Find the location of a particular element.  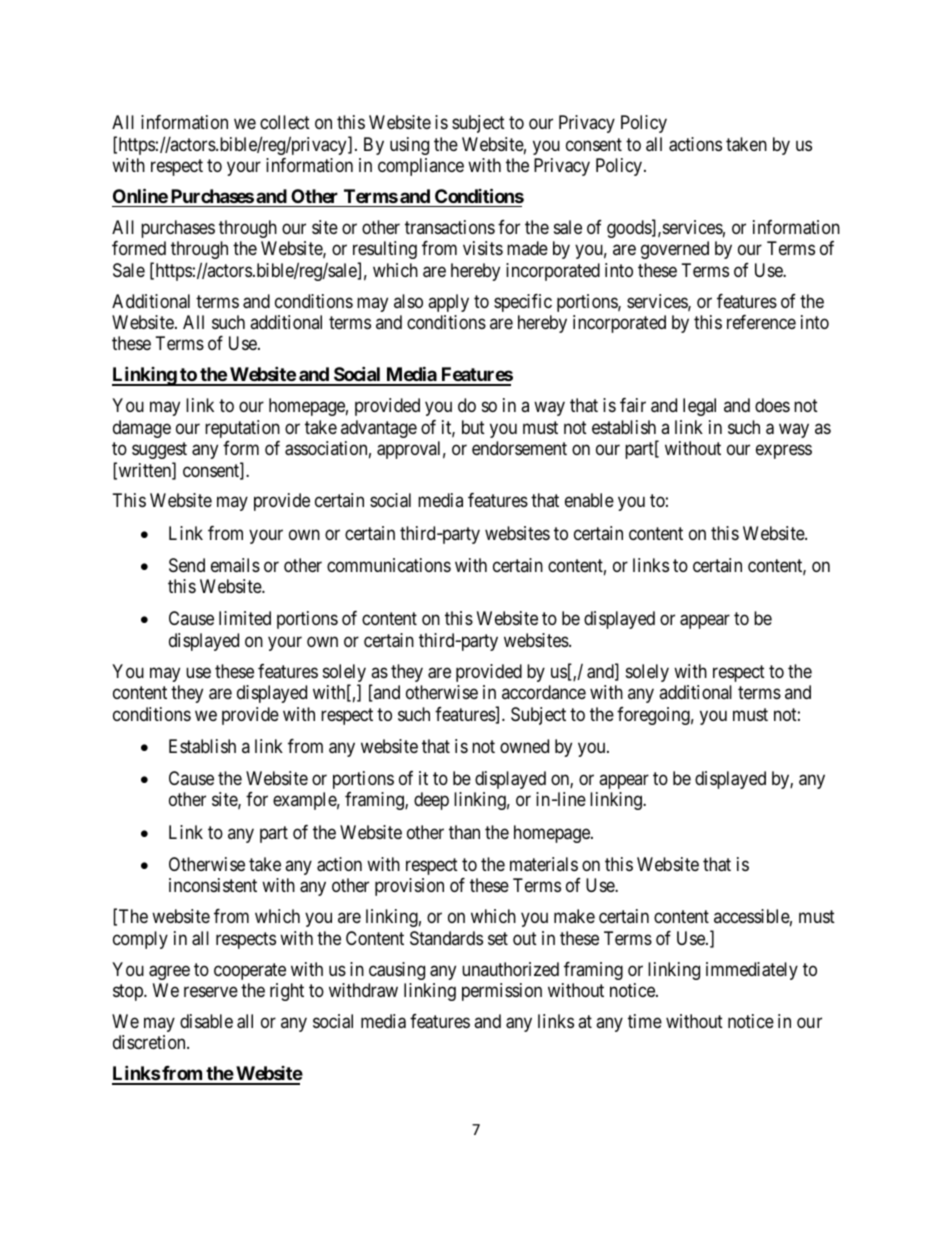

enable is located at coordinates (589, 500).
